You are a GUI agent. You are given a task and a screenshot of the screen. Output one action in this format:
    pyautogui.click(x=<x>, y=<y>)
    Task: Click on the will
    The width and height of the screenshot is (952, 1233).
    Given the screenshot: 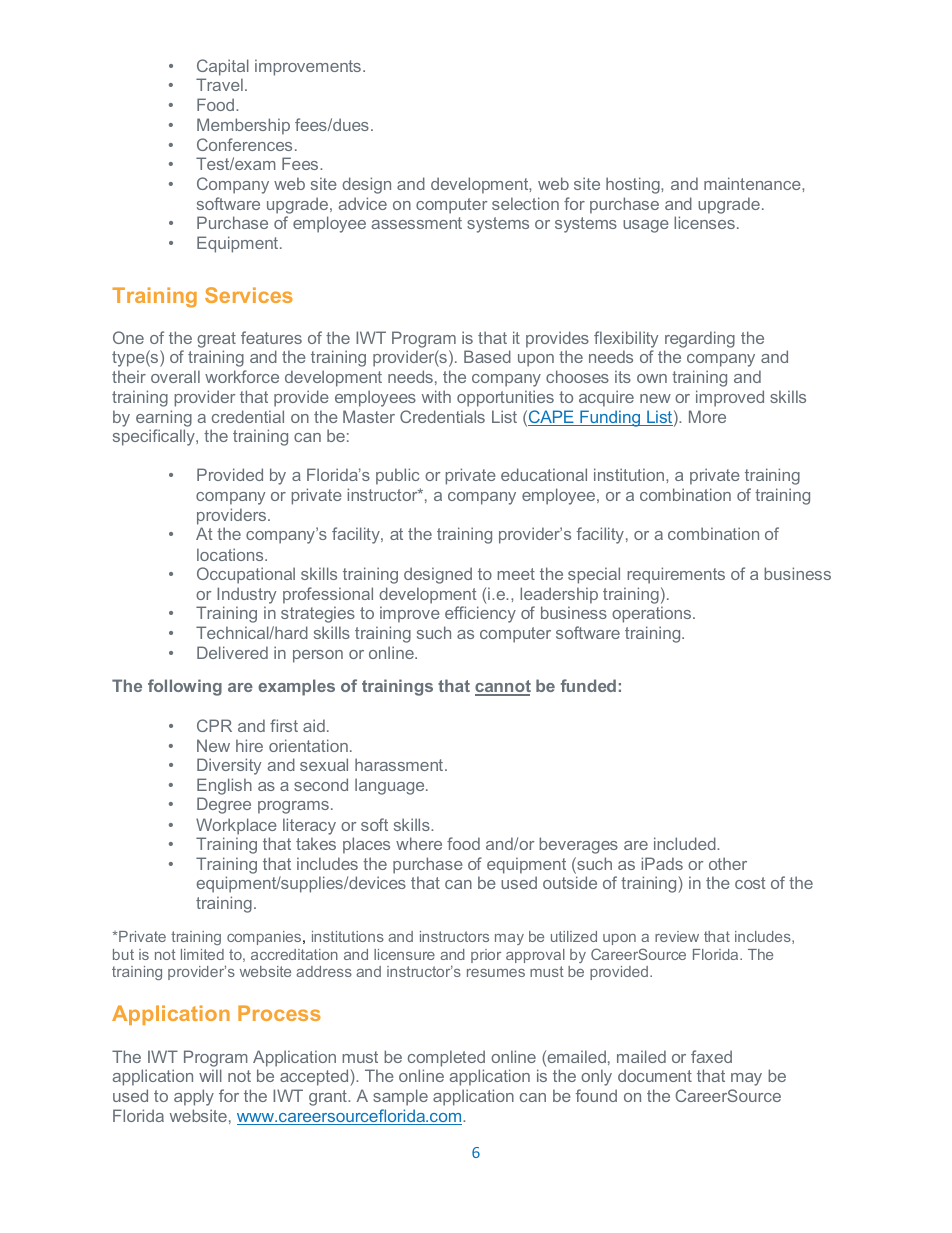 What is the action you would take?
    pyautogui.click(x=210, y=1075)
